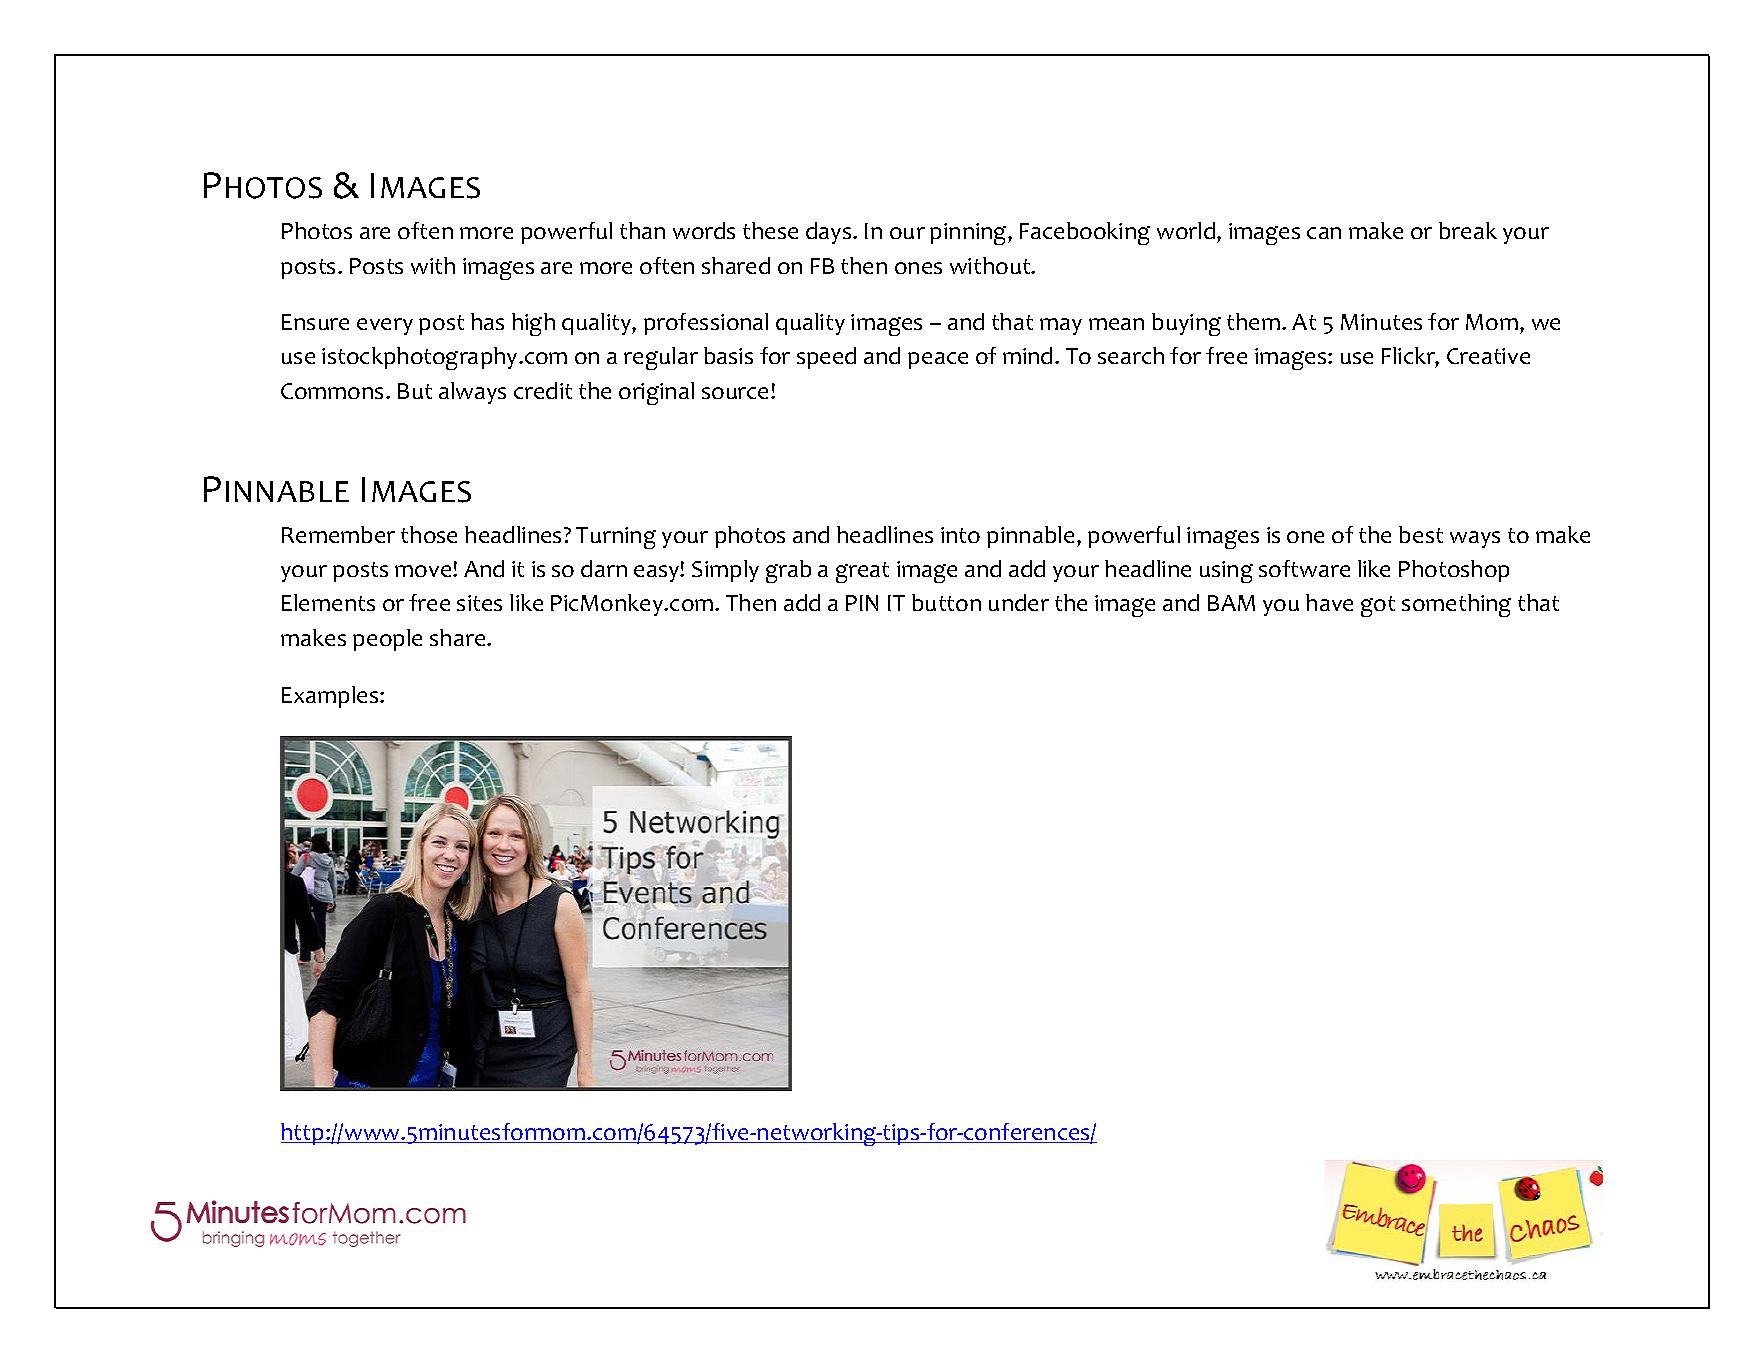 This screenshot has height=1362, width=1763. What do you see at coordinates (331, 697) in the screenshot?
I see `Examples` at bounding box center [331, 697].
